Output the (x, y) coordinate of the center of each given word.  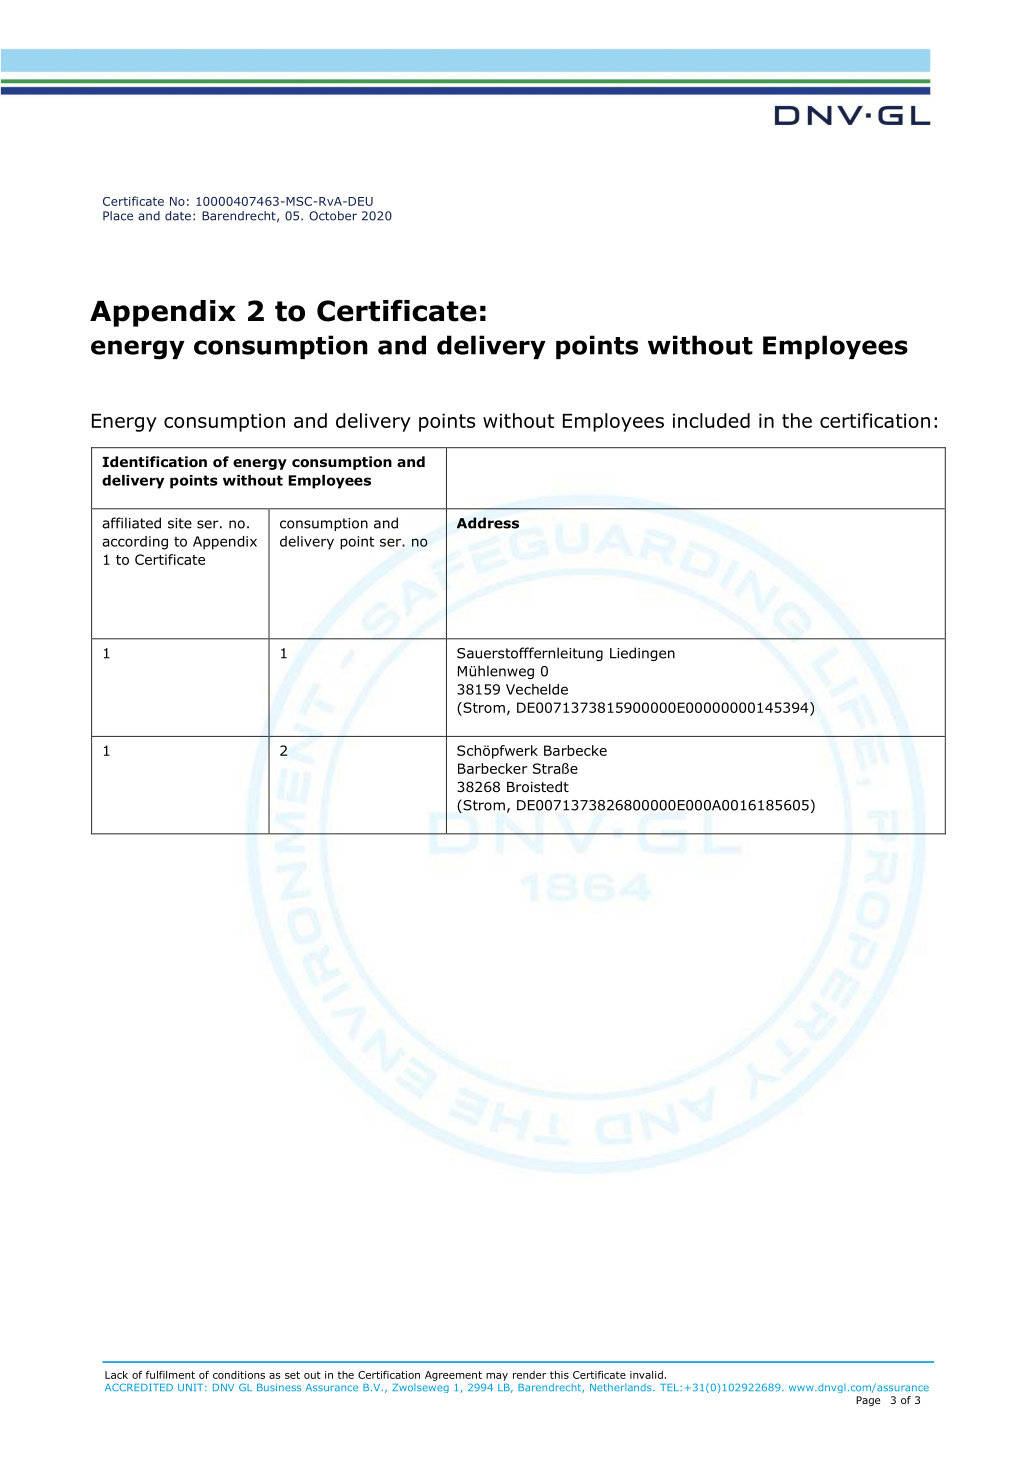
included (711, 420)
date (178, 216)
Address (488, 523)
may (497, 1377)
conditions (239, 1375)
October (333, 216)
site (180, 523)
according (135, 543)
